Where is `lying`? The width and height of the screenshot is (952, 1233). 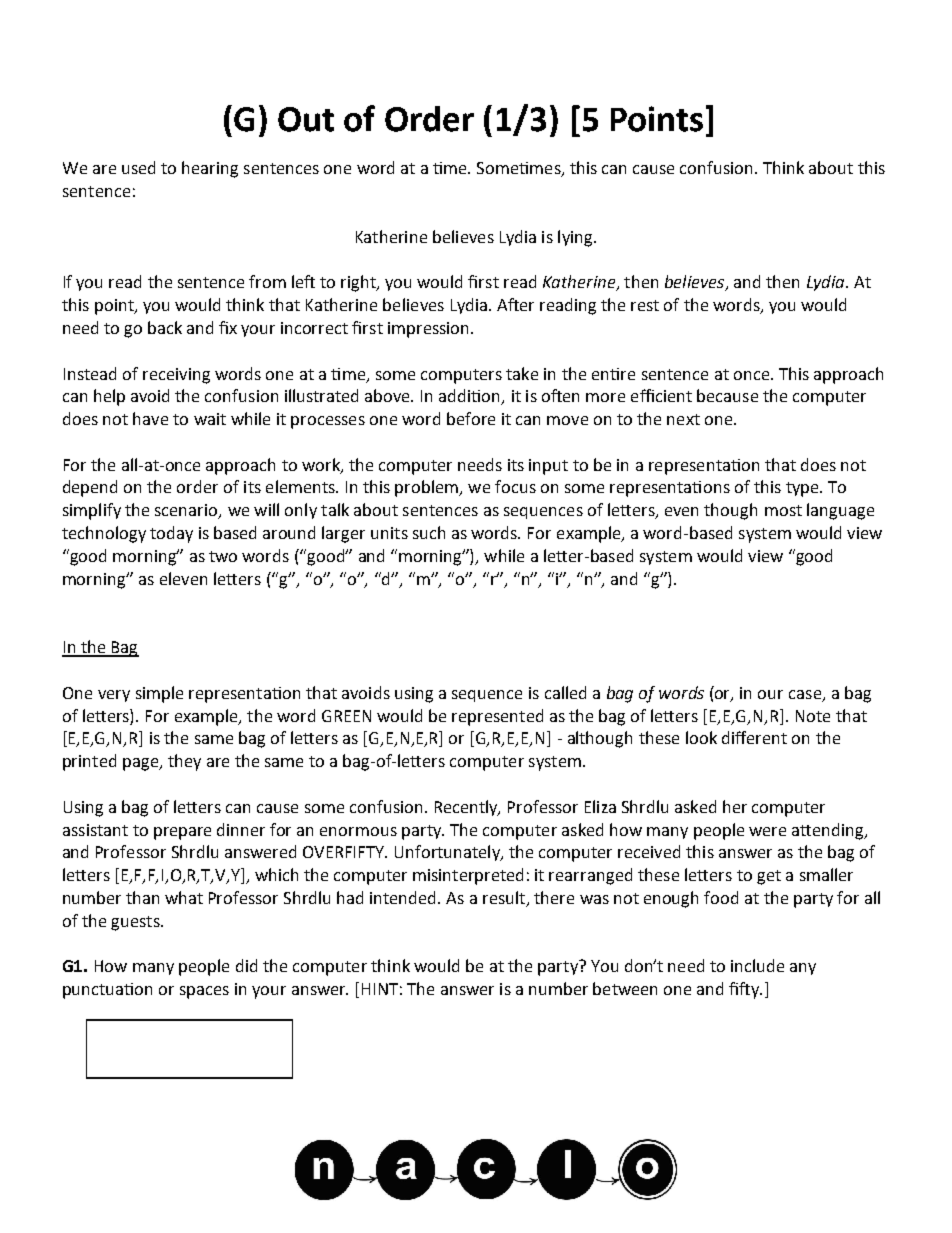
lying is located at coordinates (576, 238).
